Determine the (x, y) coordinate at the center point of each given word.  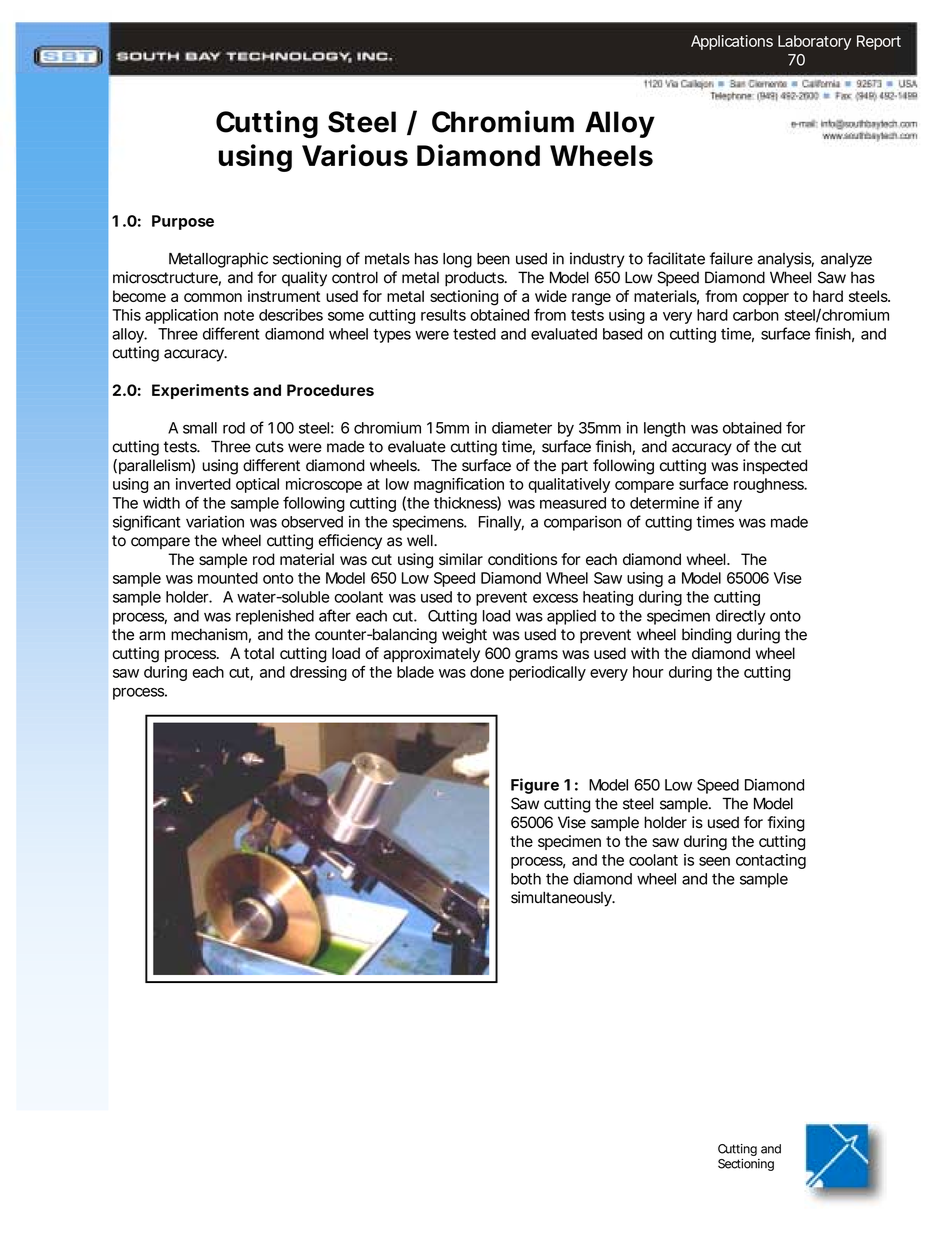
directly (740, 617)
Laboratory (814, 42)
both (526, 879)
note (239, 315)
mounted (228, 578)
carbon (756, 315)
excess (555, 598)
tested (474, 334)
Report (879, 42)
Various (355, 155)
